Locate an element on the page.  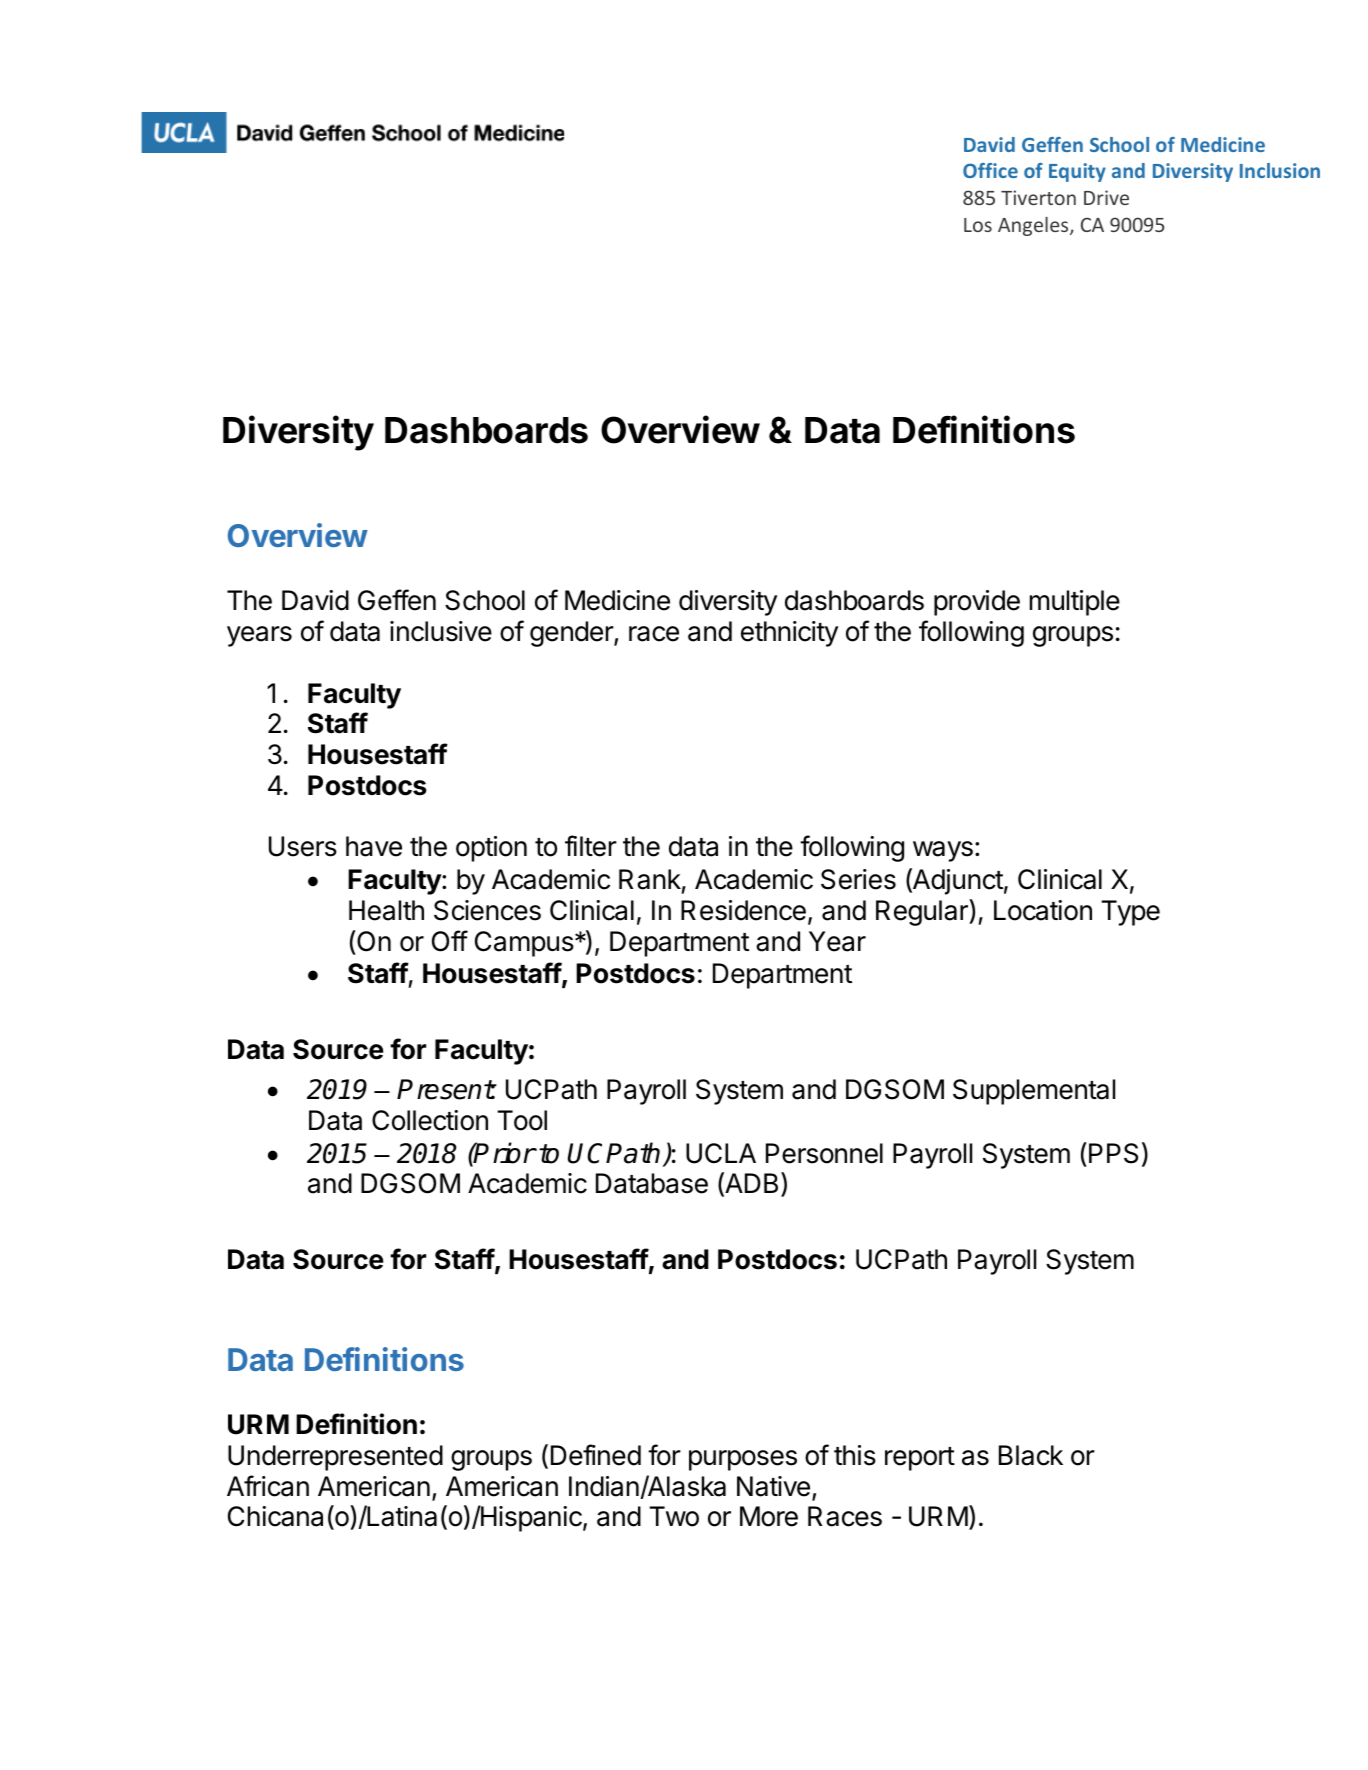
Los is located at coordinates (978, 225).
